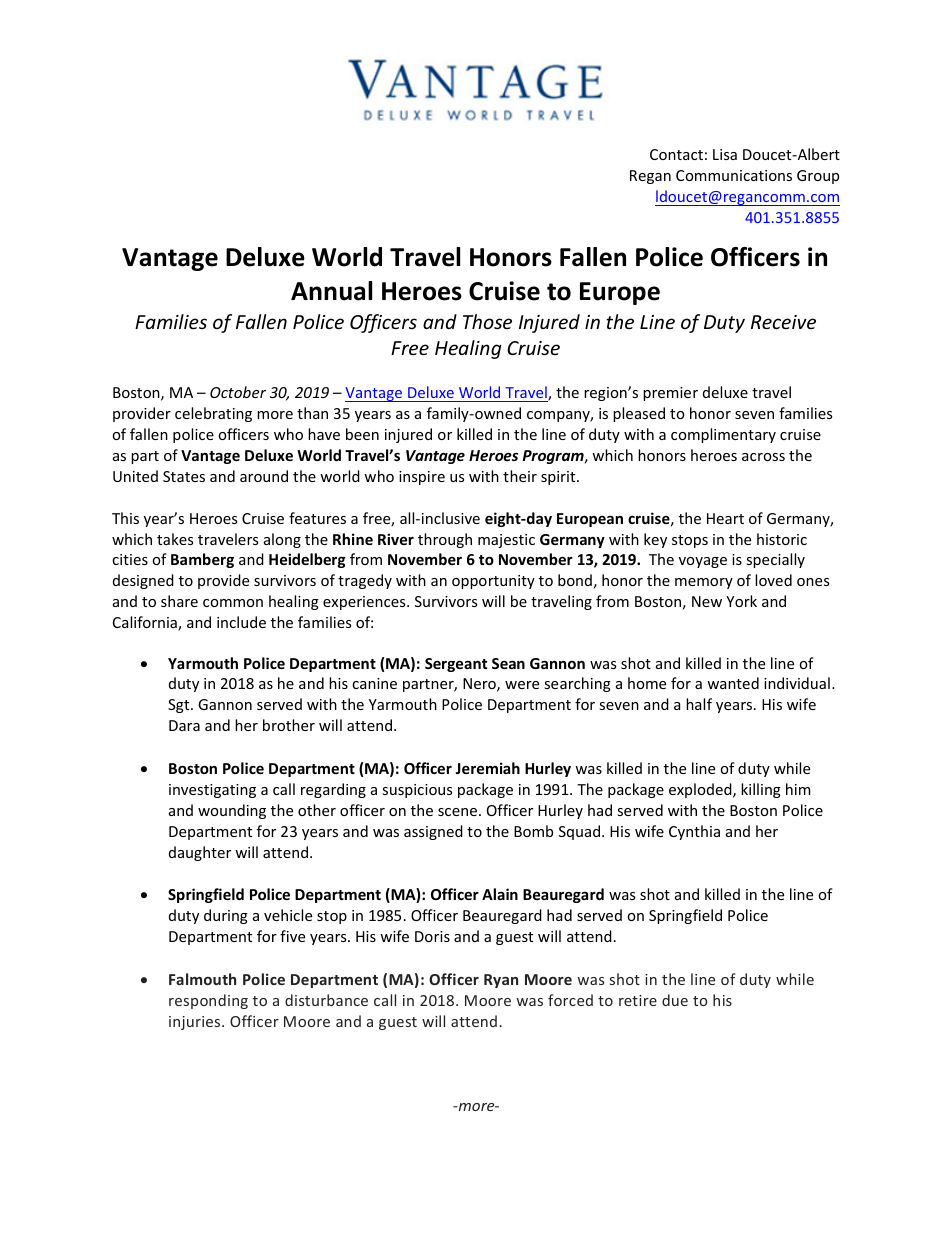  What do you see at coordinates (734, 175) in the screenshot?
I see `Communications` at bounding box center [734, 175].
